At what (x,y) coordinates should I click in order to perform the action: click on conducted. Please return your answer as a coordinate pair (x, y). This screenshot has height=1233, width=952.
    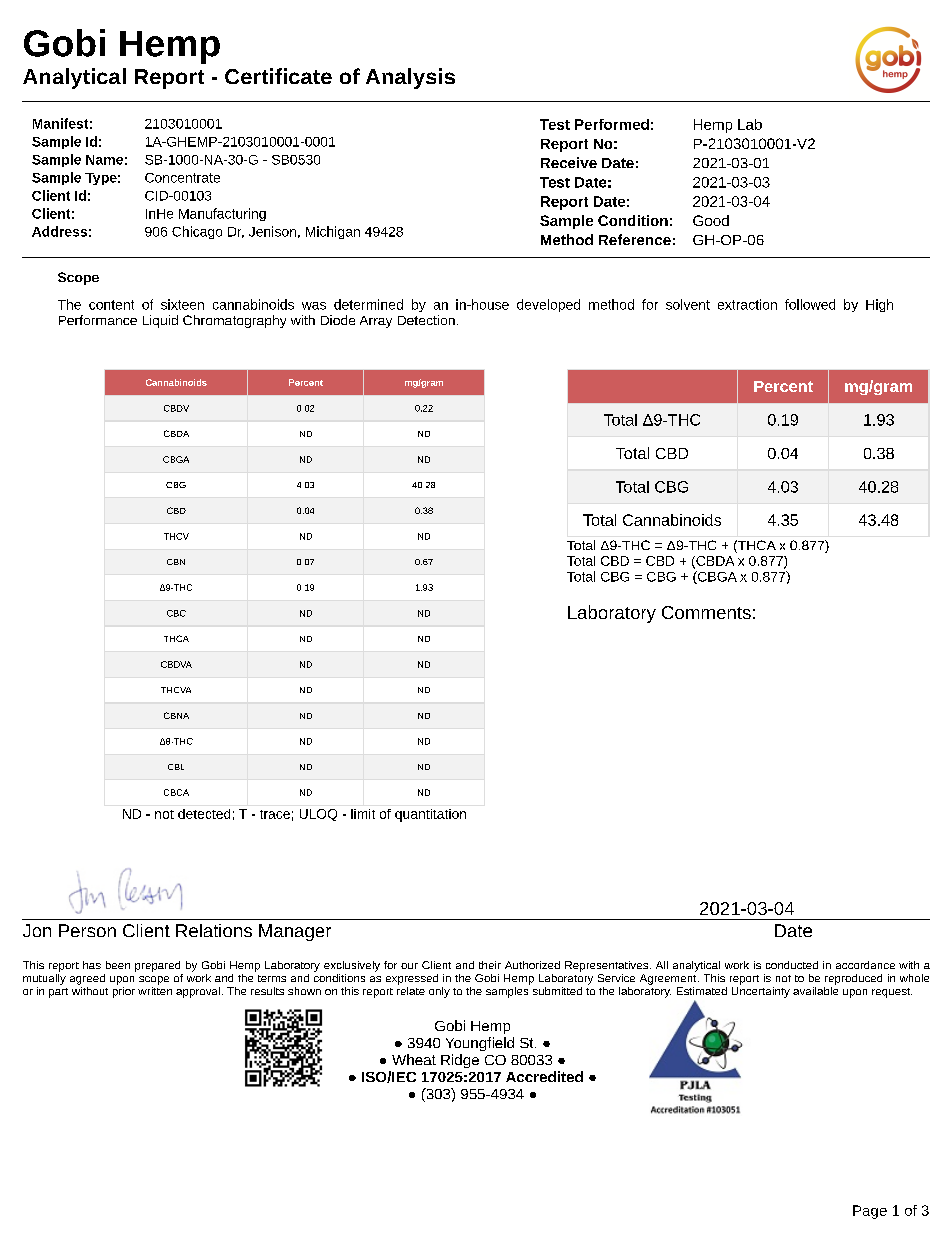
    Looking at the image, I should click on (792, 965).
